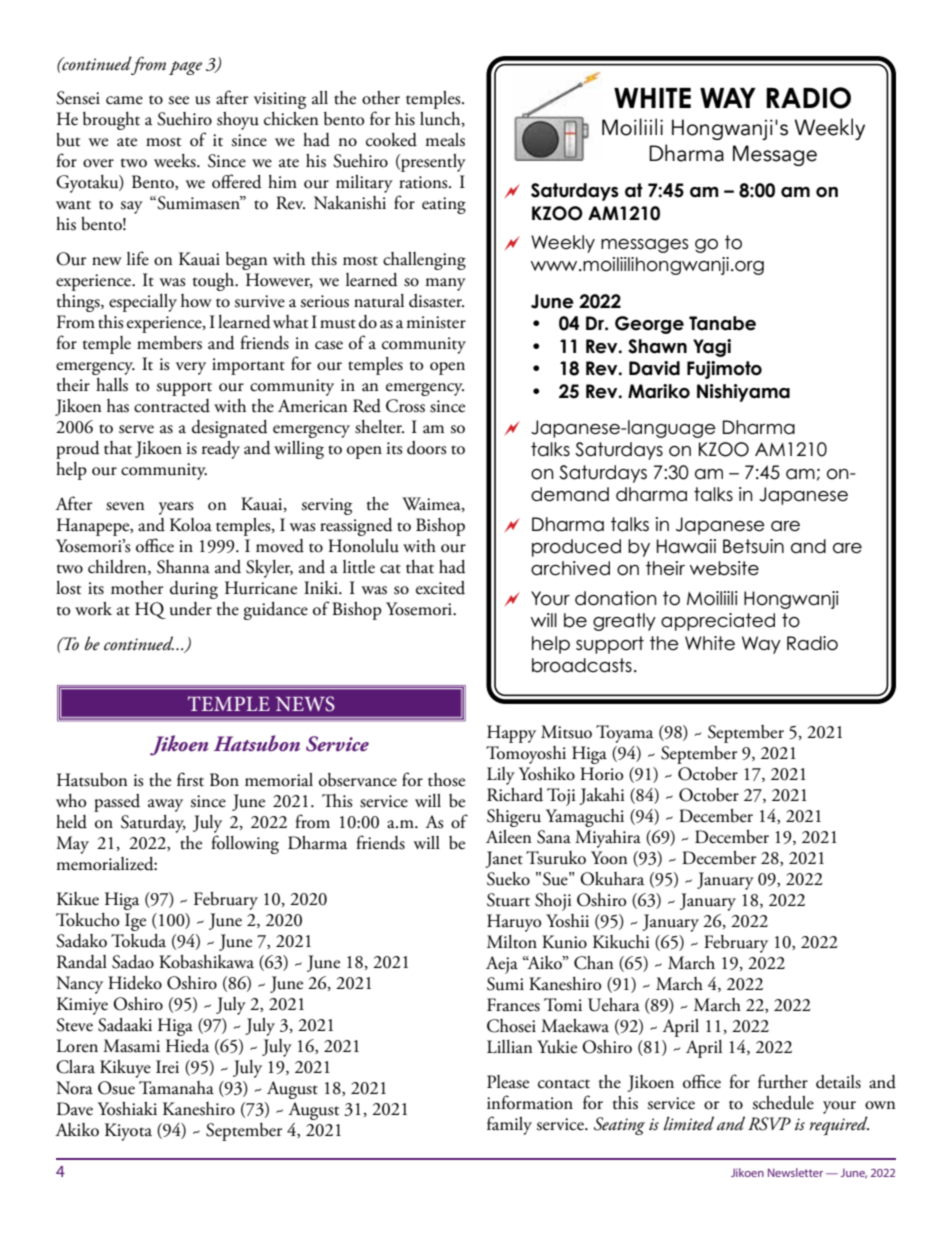 The image size is (952, 1233). Describe the element at coordinates (427, 448) in the screenshot. I see `doors` at that location.
